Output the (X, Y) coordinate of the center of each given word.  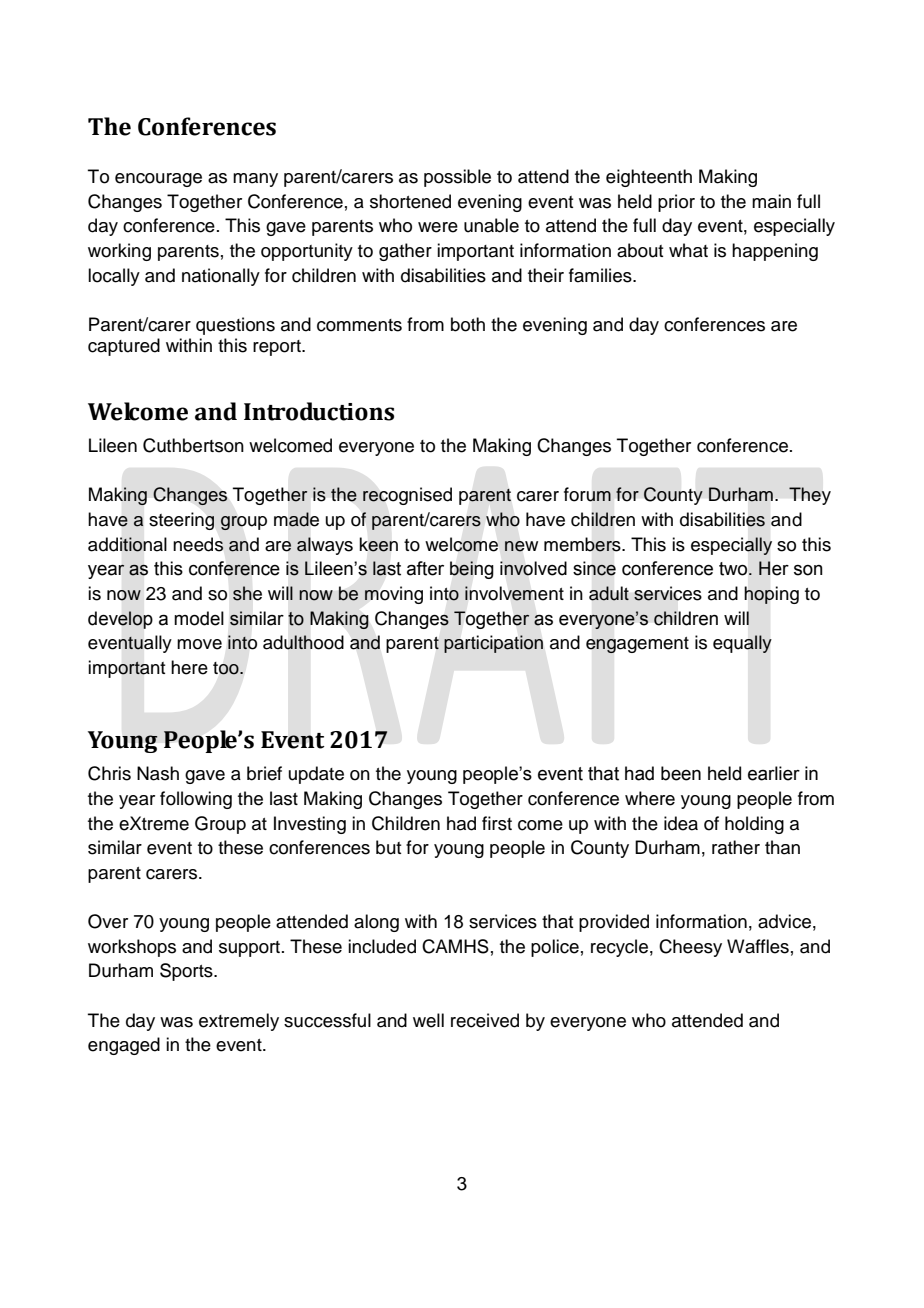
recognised (407, 496)
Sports (187, 972)
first (497, 823)
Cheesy (690, 948)
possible (457, 178)
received (485, 1020)
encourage (158, 180)
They (810, 496)
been (681, 773)
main (771, 201)
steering (181, 521)
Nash (158, 773)
